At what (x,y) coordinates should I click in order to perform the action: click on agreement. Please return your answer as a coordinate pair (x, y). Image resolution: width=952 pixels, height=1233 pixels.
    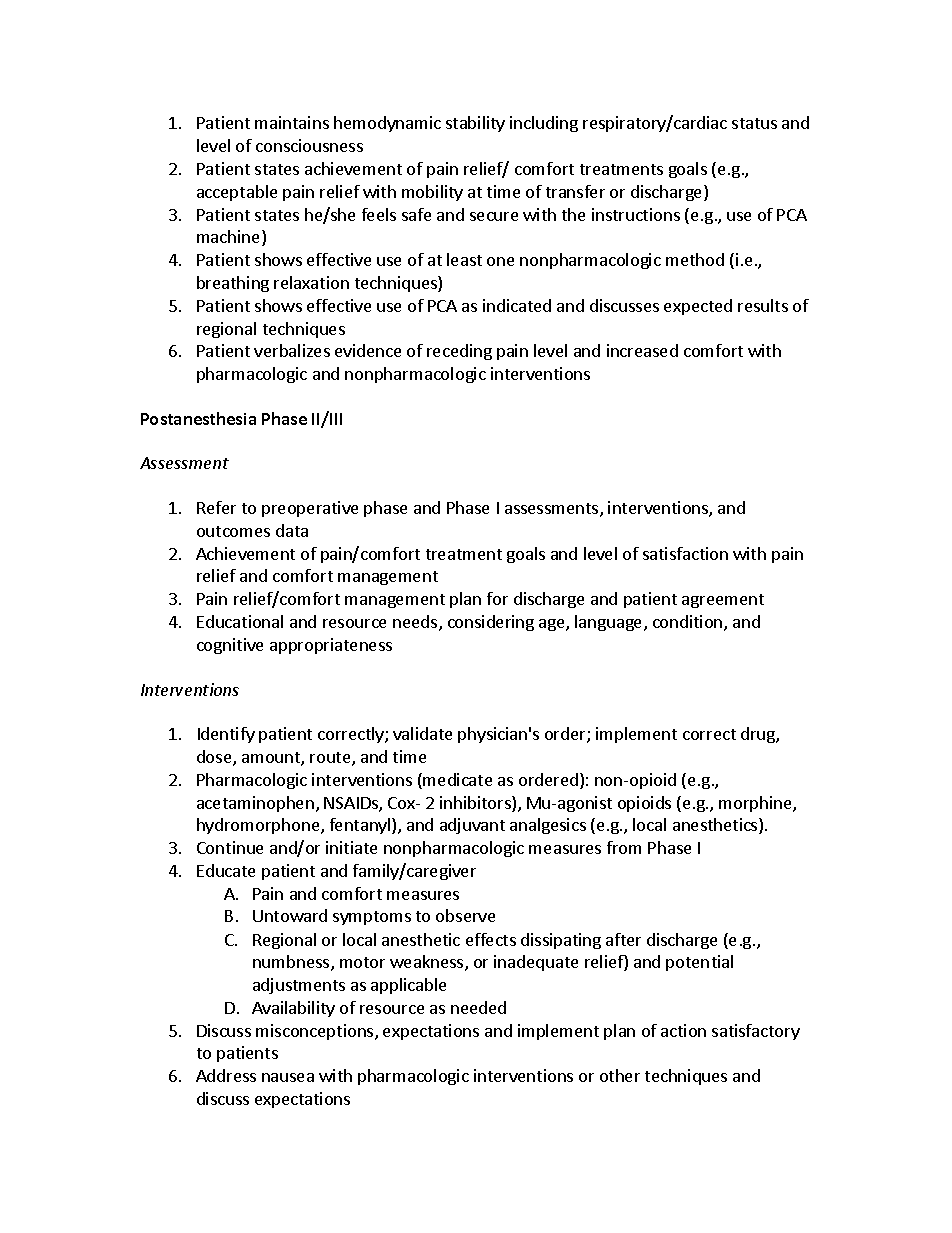
    Looking at the image, I should click on (723, 601).
